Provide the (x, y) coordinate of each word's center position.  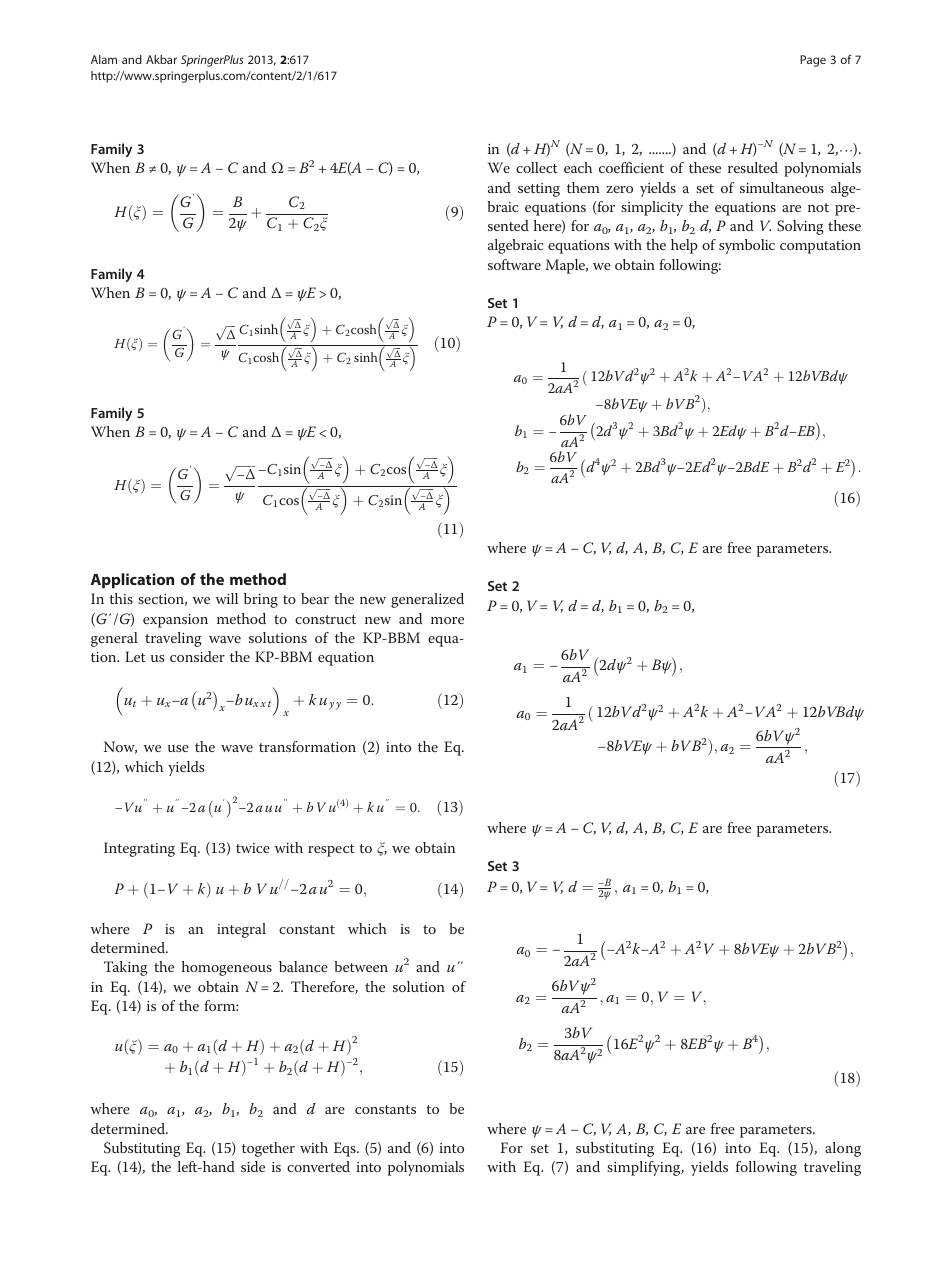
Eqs (346, 1149)
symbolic (747, 246)
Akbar (161, 59)
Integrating (139, 849)
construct (325, 619)
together (268, 1149)
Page (813, 61)
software (514, 264)
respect (331, 850)
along (843, 1149)
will (227, 598)
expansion (175, 621)
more (447, 620)
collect (537, 167)
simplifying (645, 1168)
